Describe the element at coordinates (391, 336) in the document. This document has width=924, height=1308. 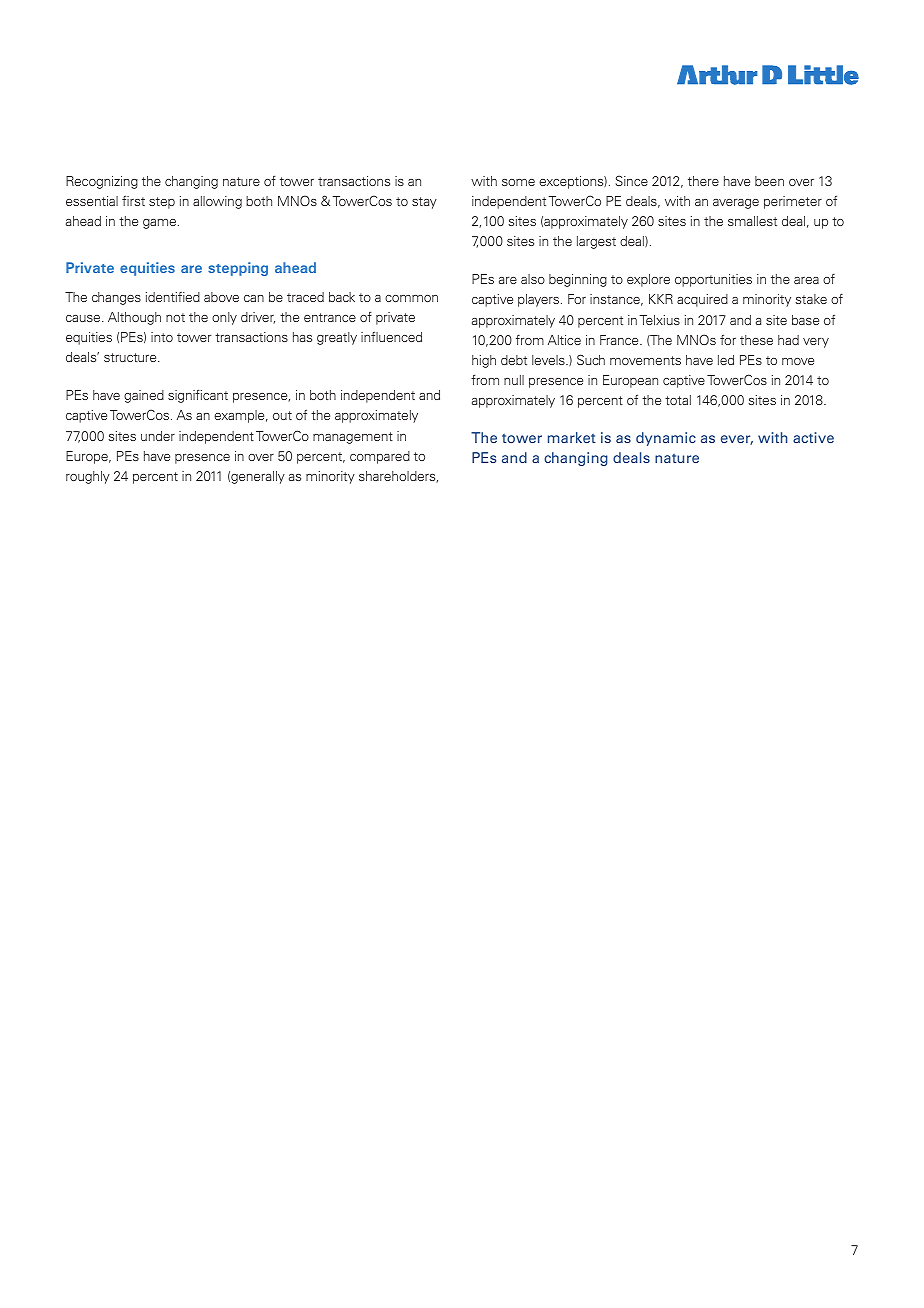
I see `influenced` at that location.
